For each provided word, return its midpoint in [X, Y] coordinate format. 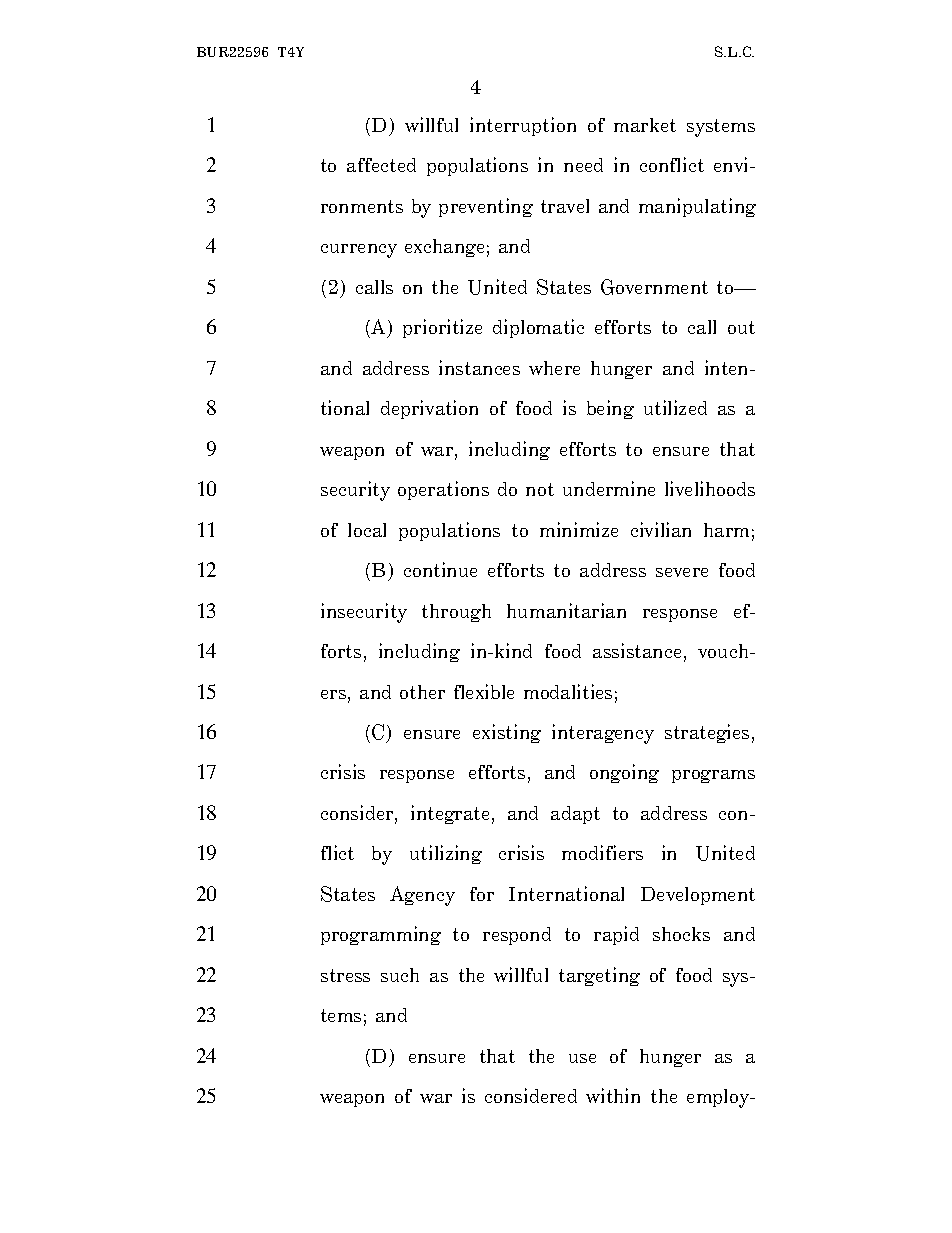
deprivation [429, 409]
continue [440, 569]
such [400, 975]
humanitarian [566, 610]
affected [381, 165]
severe [682, 572]
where [554, 368]
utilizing [446, 854]
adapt [575, 815]
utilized [675, 407]
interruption [523, 126]
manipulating [697, 207]
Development [698, 896]
